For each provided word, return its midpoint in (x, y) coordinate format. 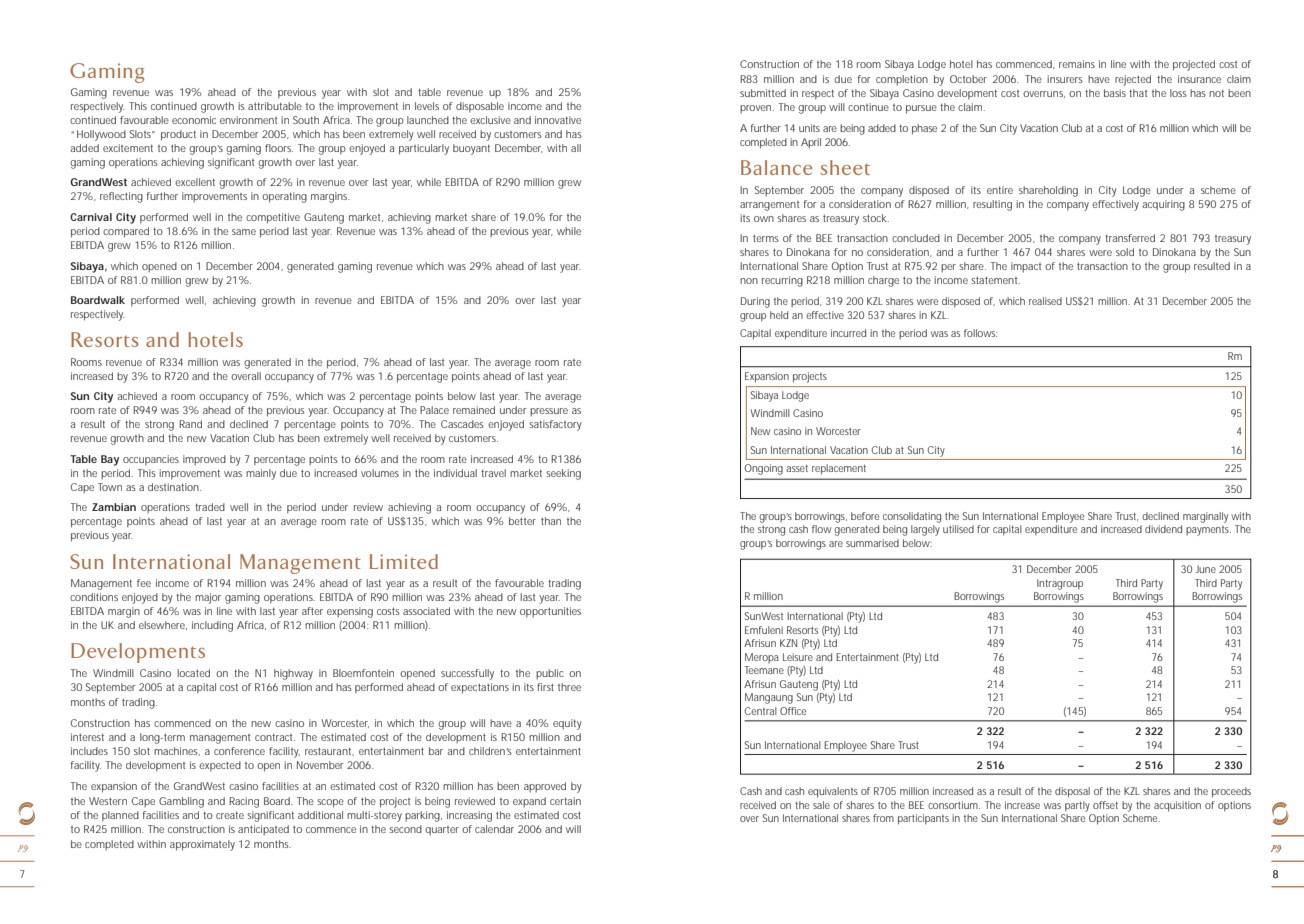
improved (204, 460)
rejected (1133, 80)
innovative (558, 120)
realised (1045, 301)
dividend (1163, 529)
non (749, 281)
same (244, 232)
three (569, 687)
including (212, 626)
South (306, 120)
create (232, 815)
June (1207, 569)
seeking (563, 474)
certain (565, 801)
